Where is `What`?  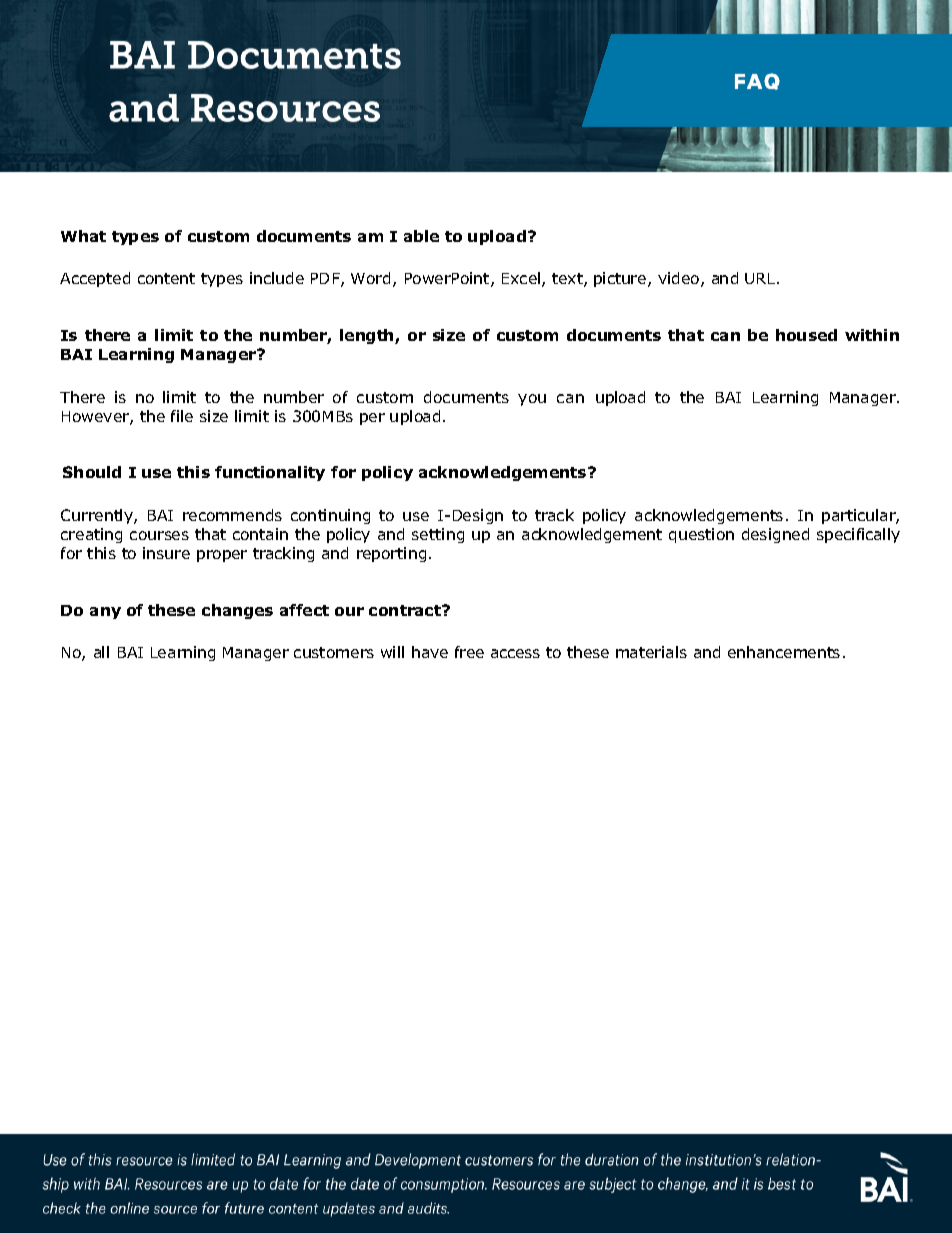
What is located at coordinates (83, 236).
